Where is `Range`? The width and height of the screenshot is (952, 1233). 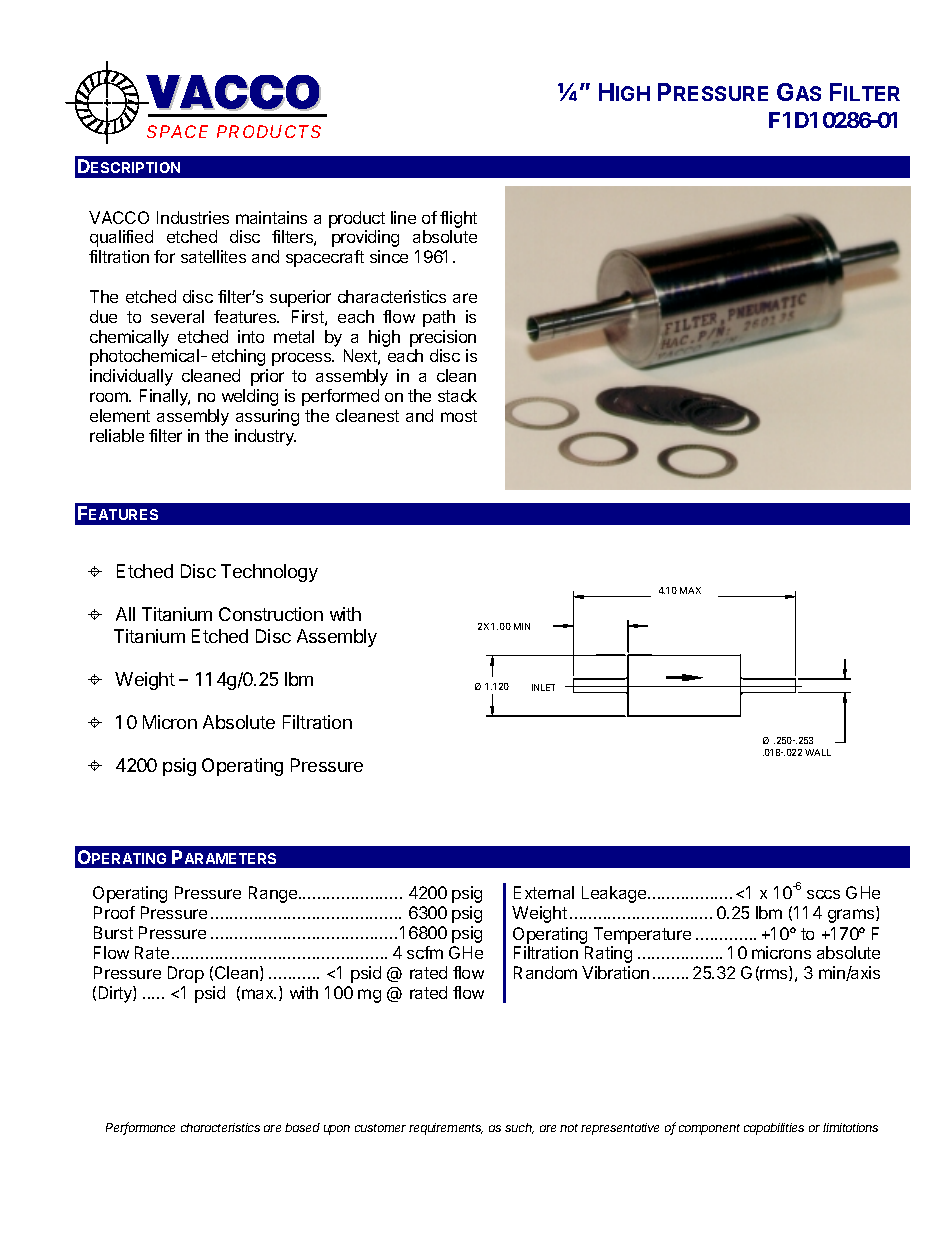 Range is located at coordinates (274, 894).
